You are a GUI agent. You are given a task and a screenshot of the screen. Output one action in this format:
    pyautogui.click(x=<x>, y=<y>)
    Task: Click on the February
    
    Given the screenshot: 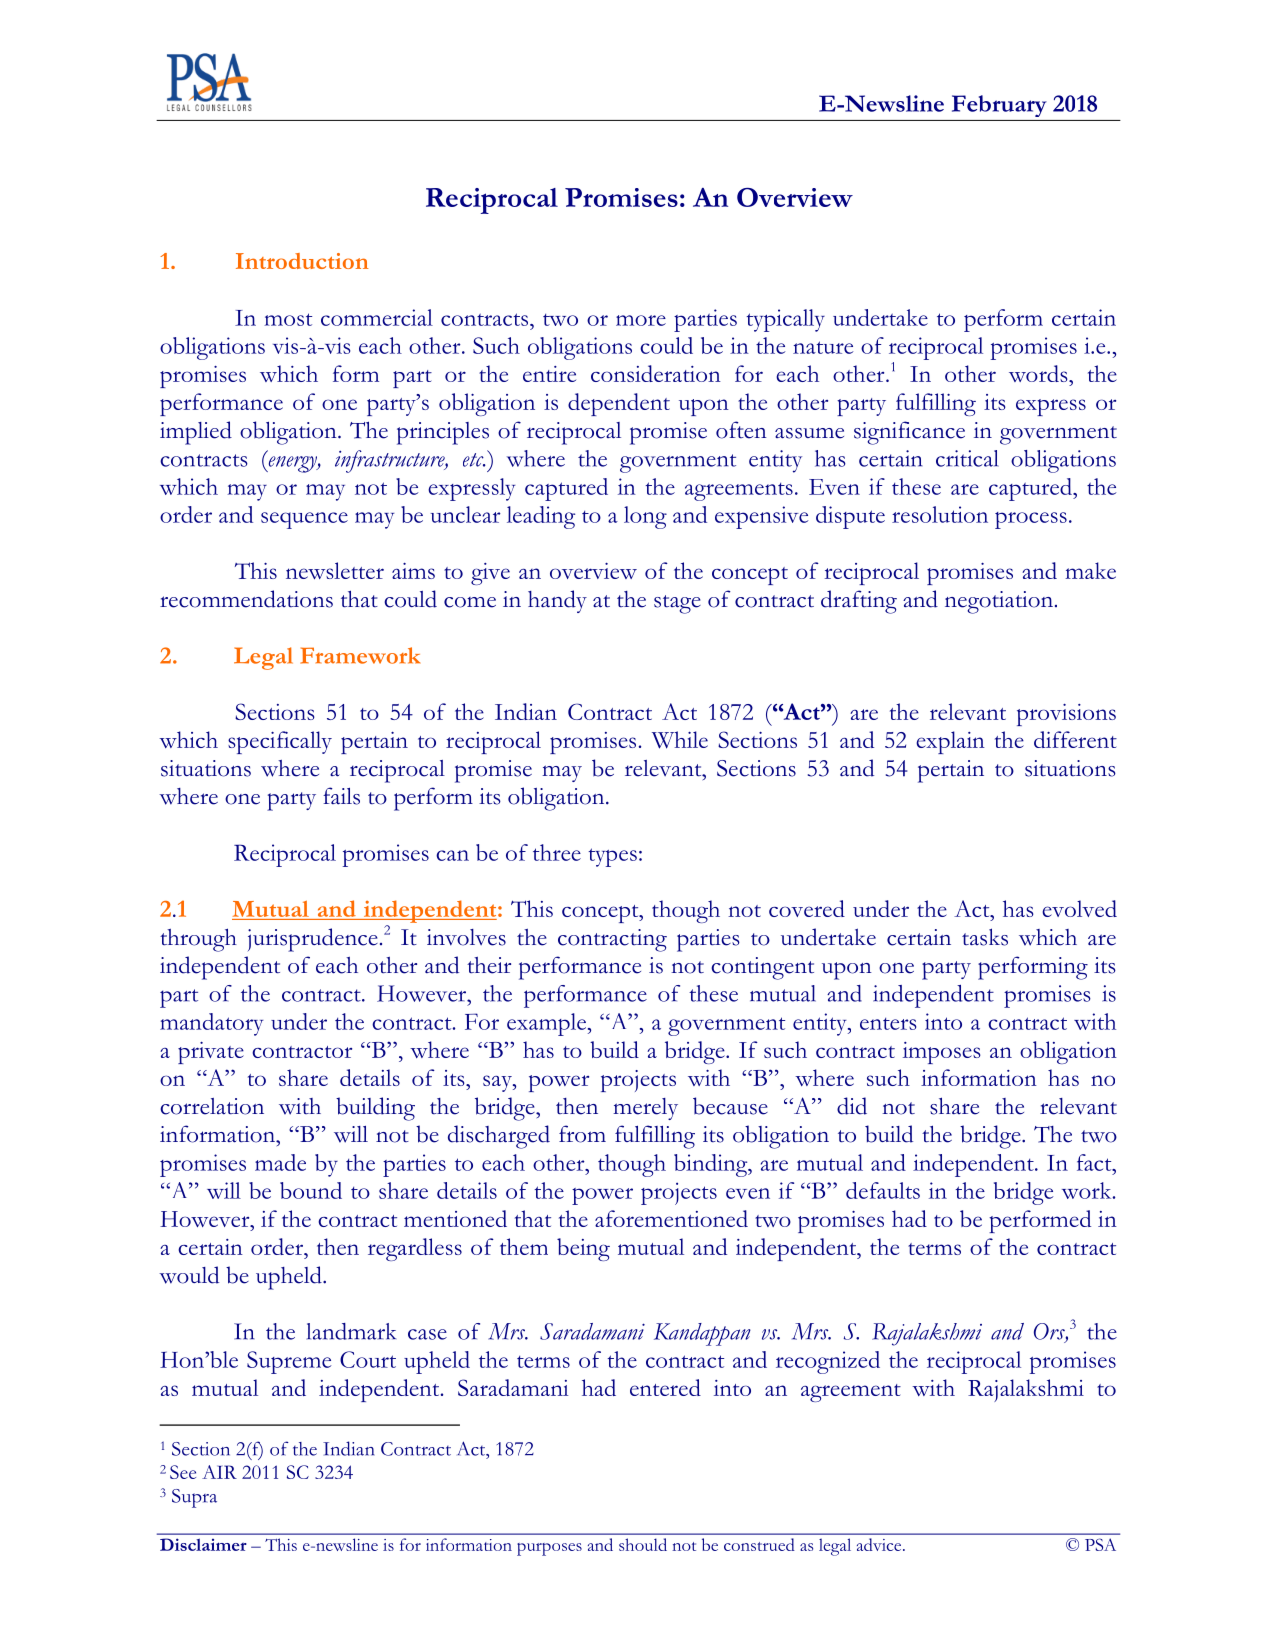 What is the action you would take?
    pyautogui.click(x=999, y=106)
